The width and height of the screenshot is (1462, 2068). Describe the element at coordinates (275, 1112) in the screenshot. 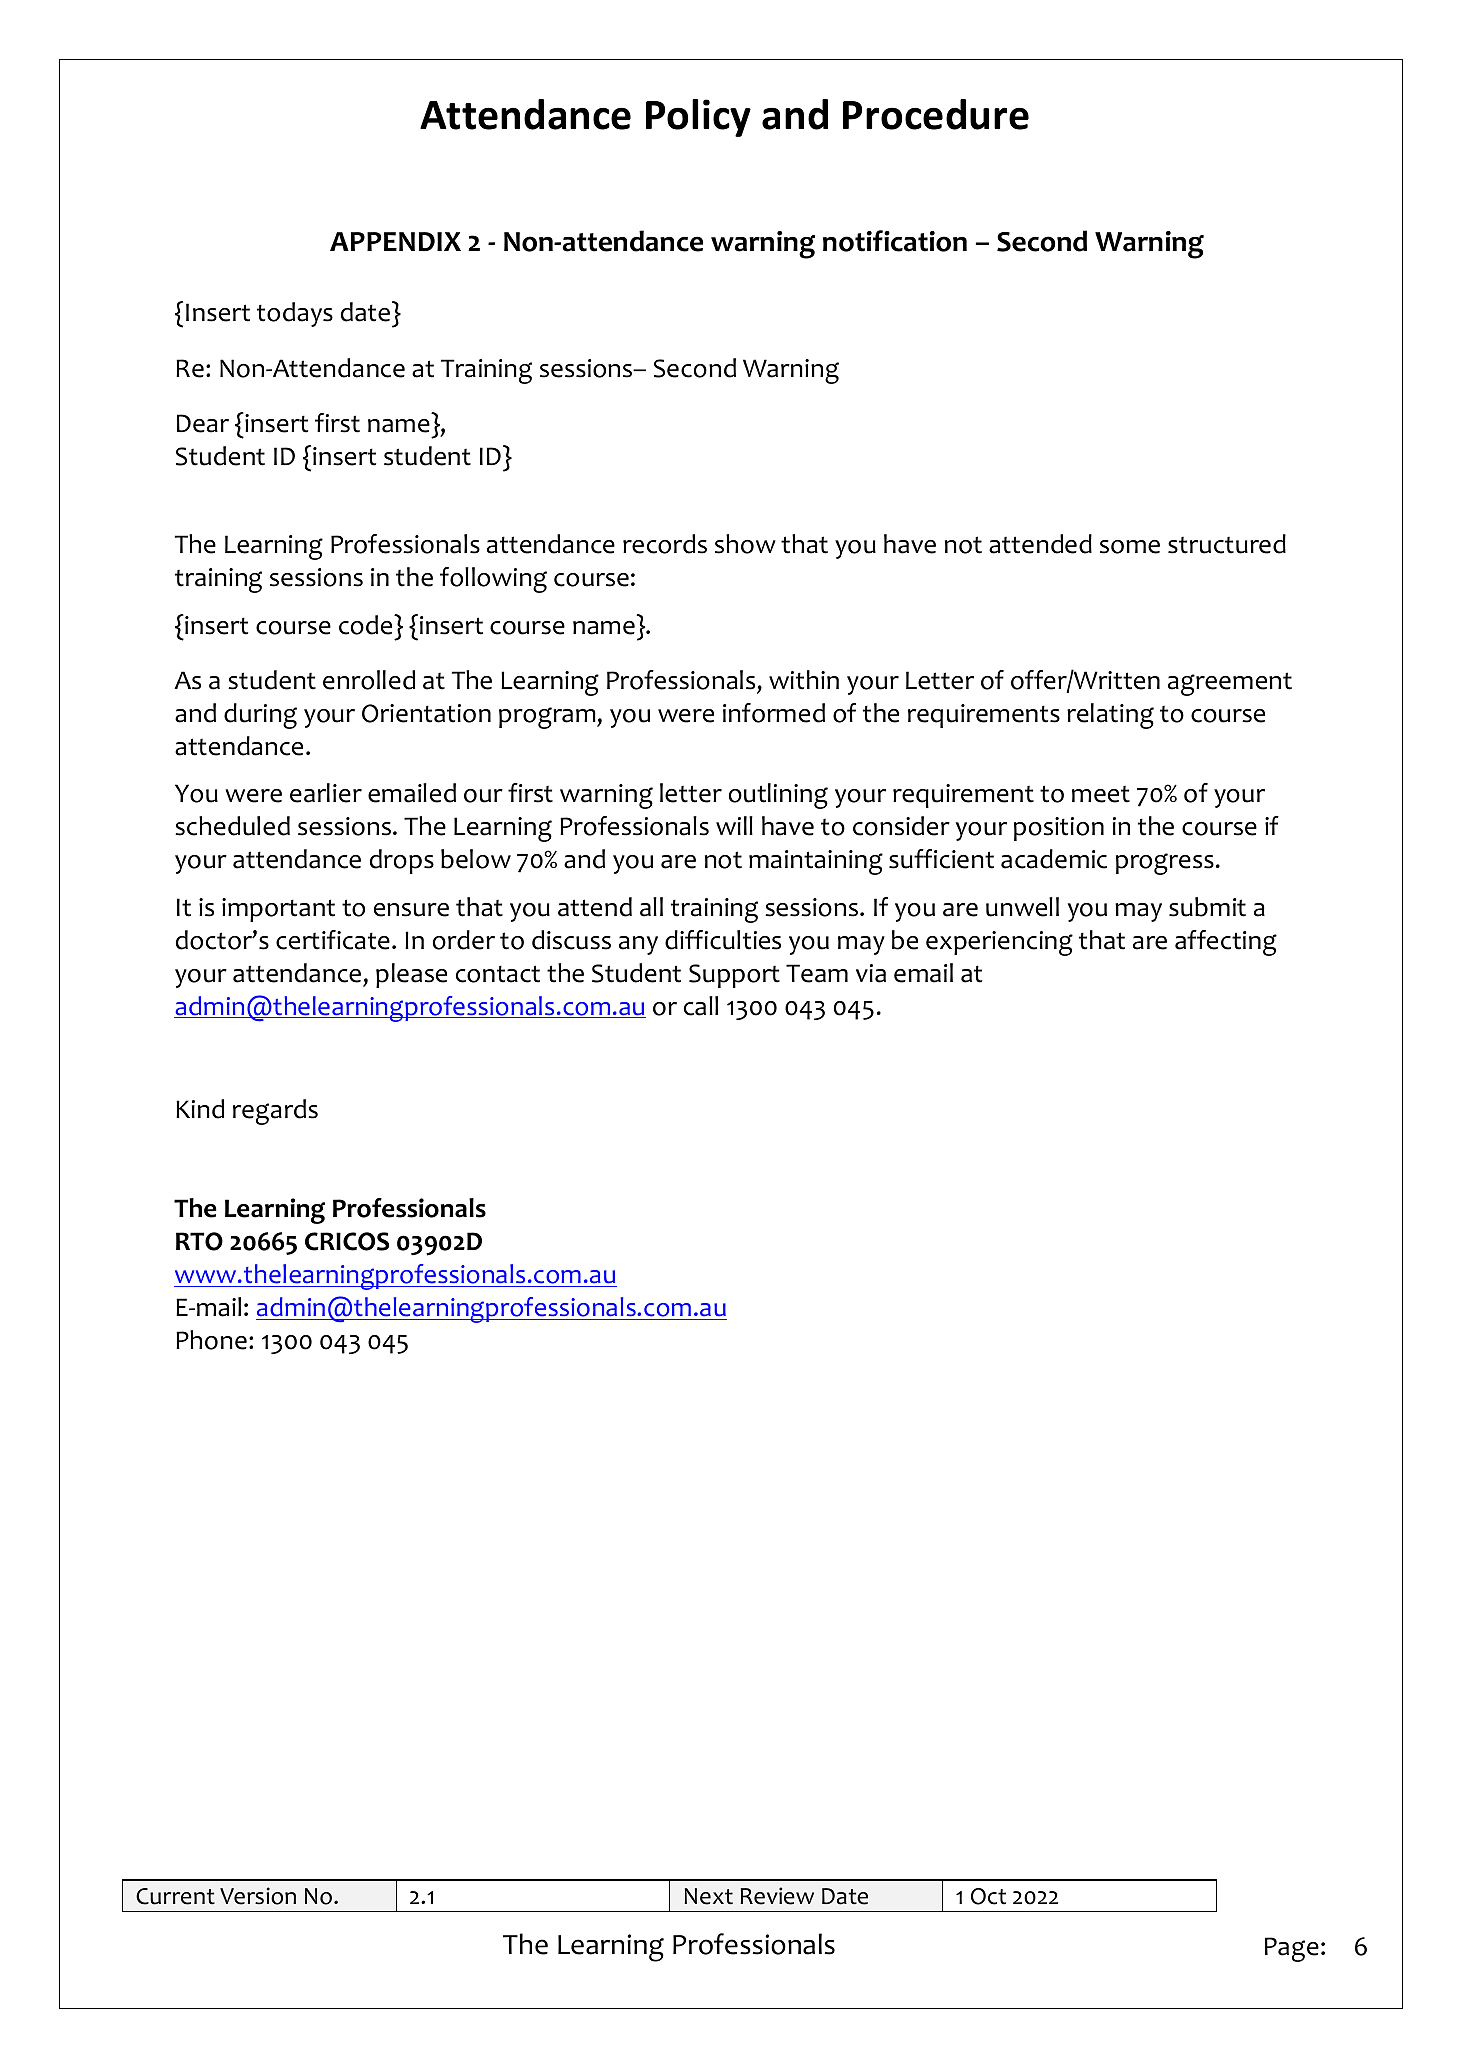

I see `regards` at that location.
